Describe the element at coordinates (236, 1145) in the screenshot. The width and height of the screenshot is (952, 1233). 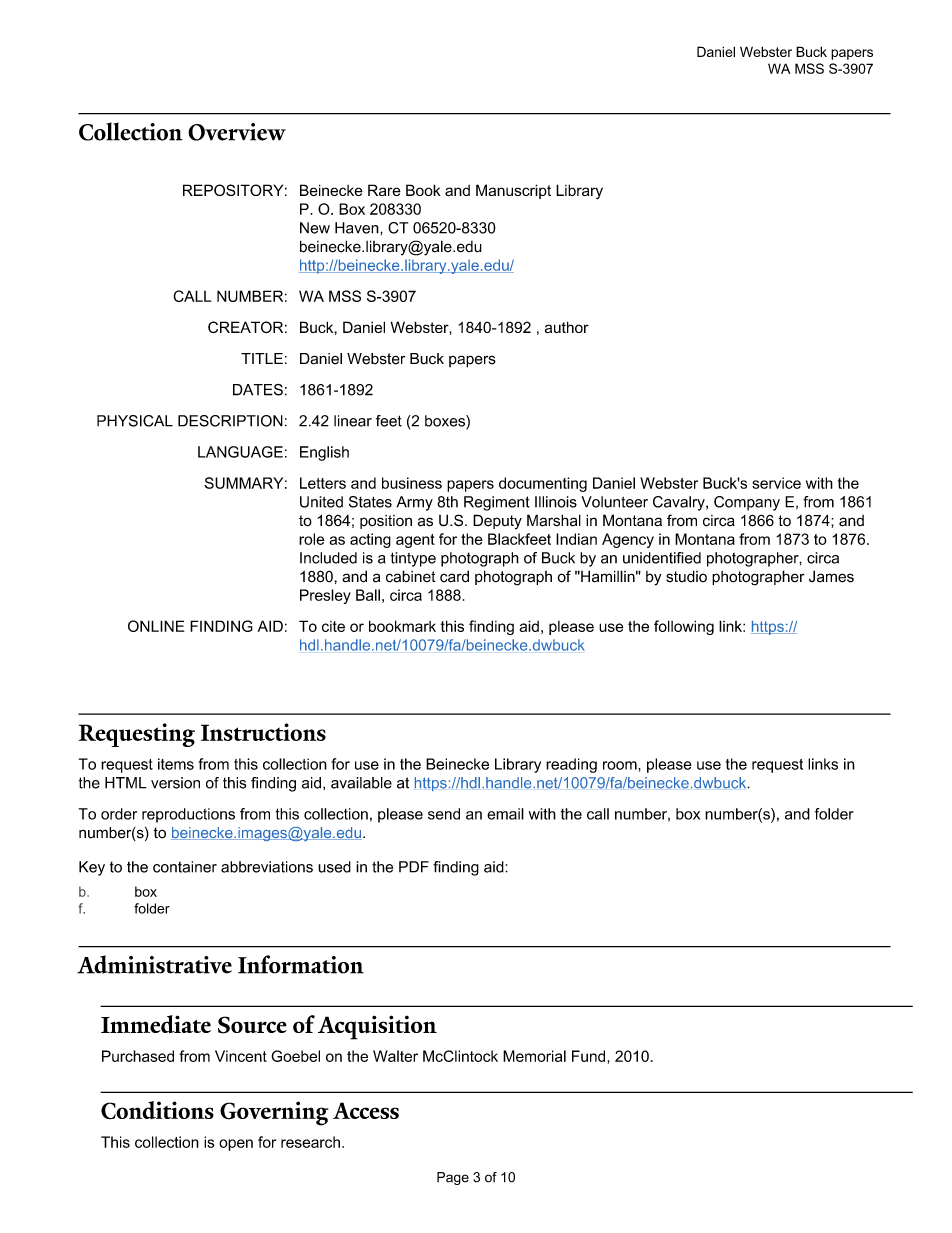
I see `open` at that location.
